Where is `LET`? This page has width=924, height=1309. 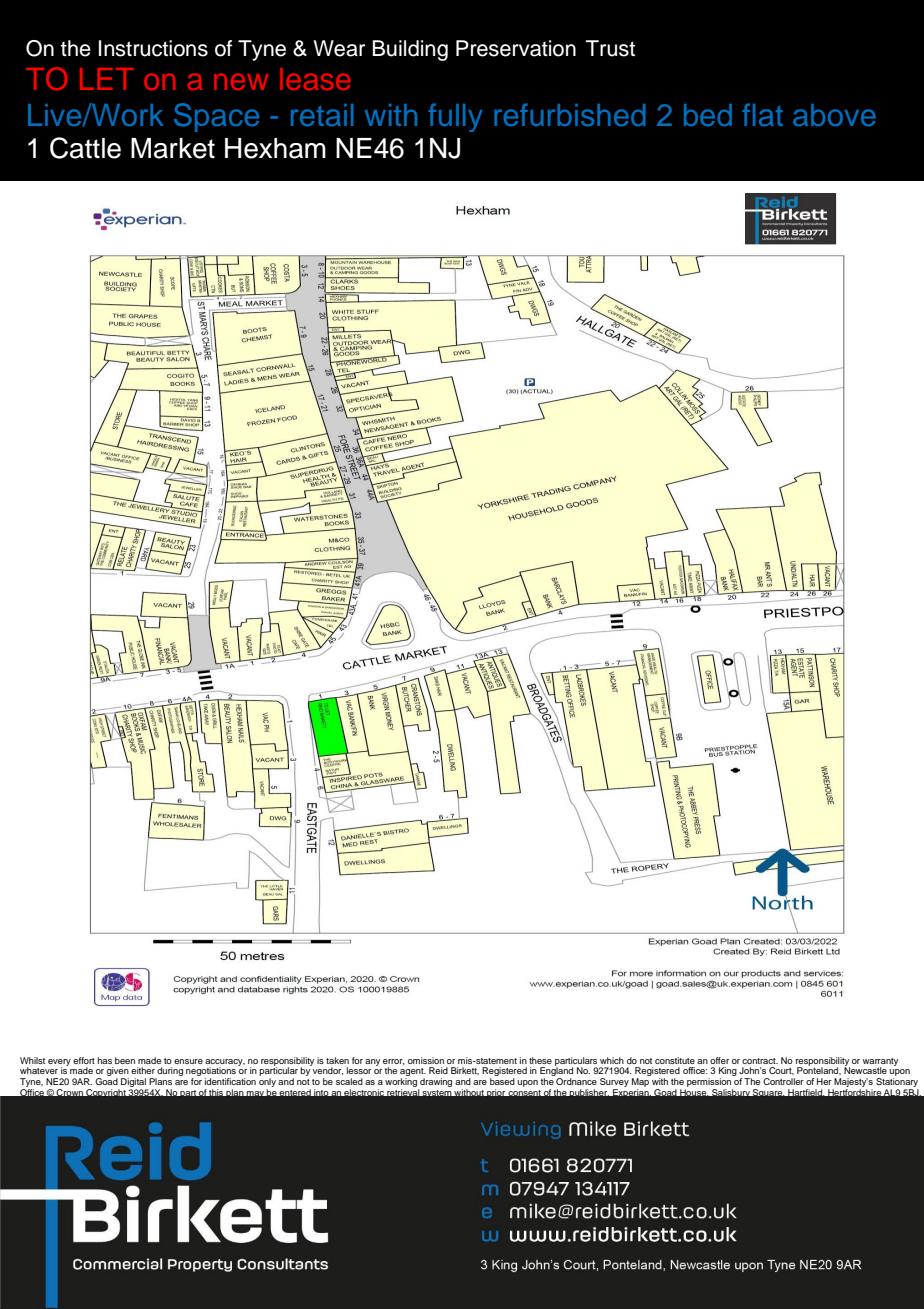
LET is located at coordinates (107, 79).
